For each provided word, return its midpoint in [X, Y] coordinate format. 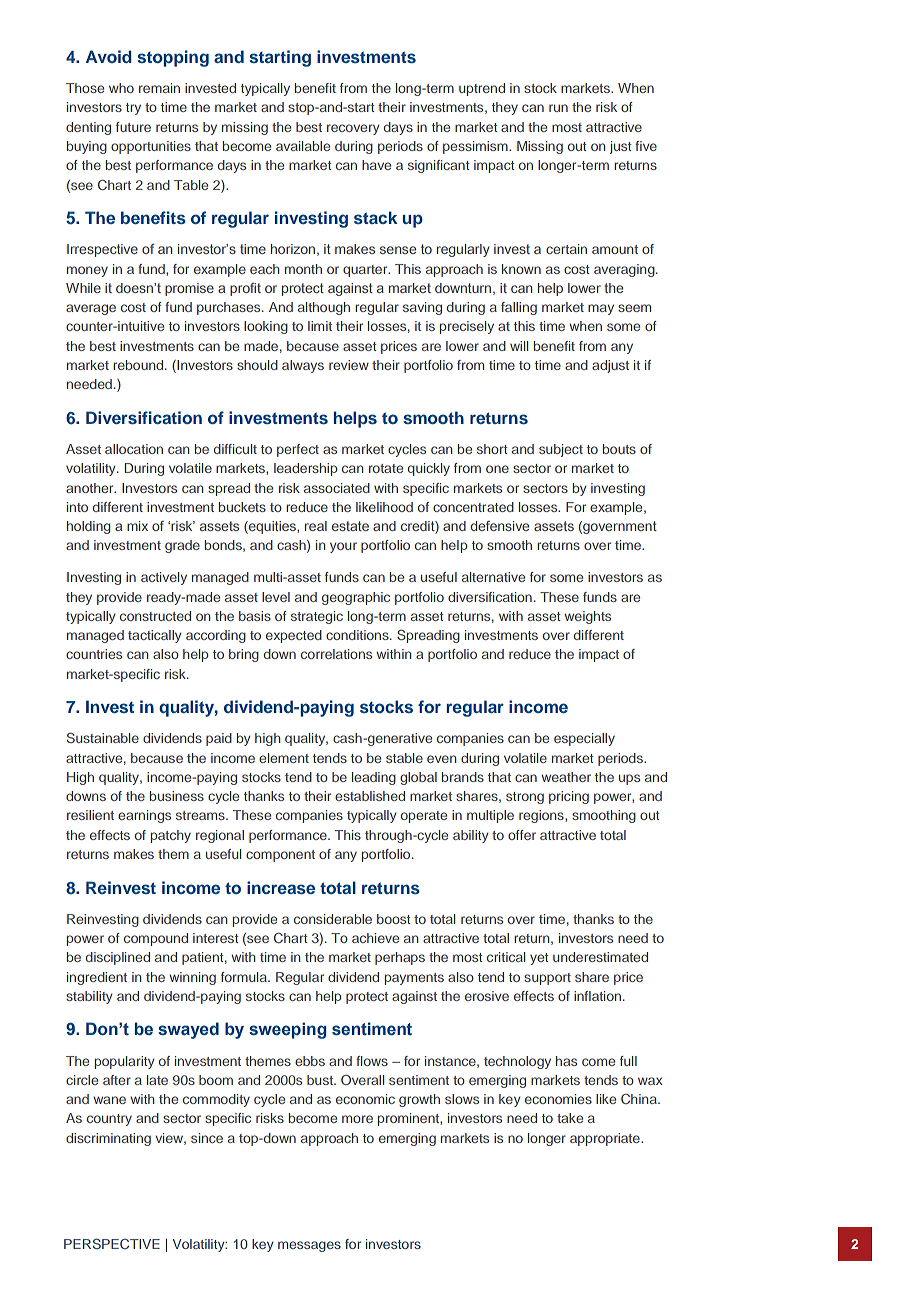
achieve [375, 938]
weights [587, 617]
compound [156, 939]
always [303, 366]
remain [159, 88]
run [558, 108]
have [376, 165]
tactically [154, 636]
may [601, 309]
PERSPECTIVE [112, 1243]
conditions [358, 635]
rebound [139, 365]
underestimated [600, 957]
